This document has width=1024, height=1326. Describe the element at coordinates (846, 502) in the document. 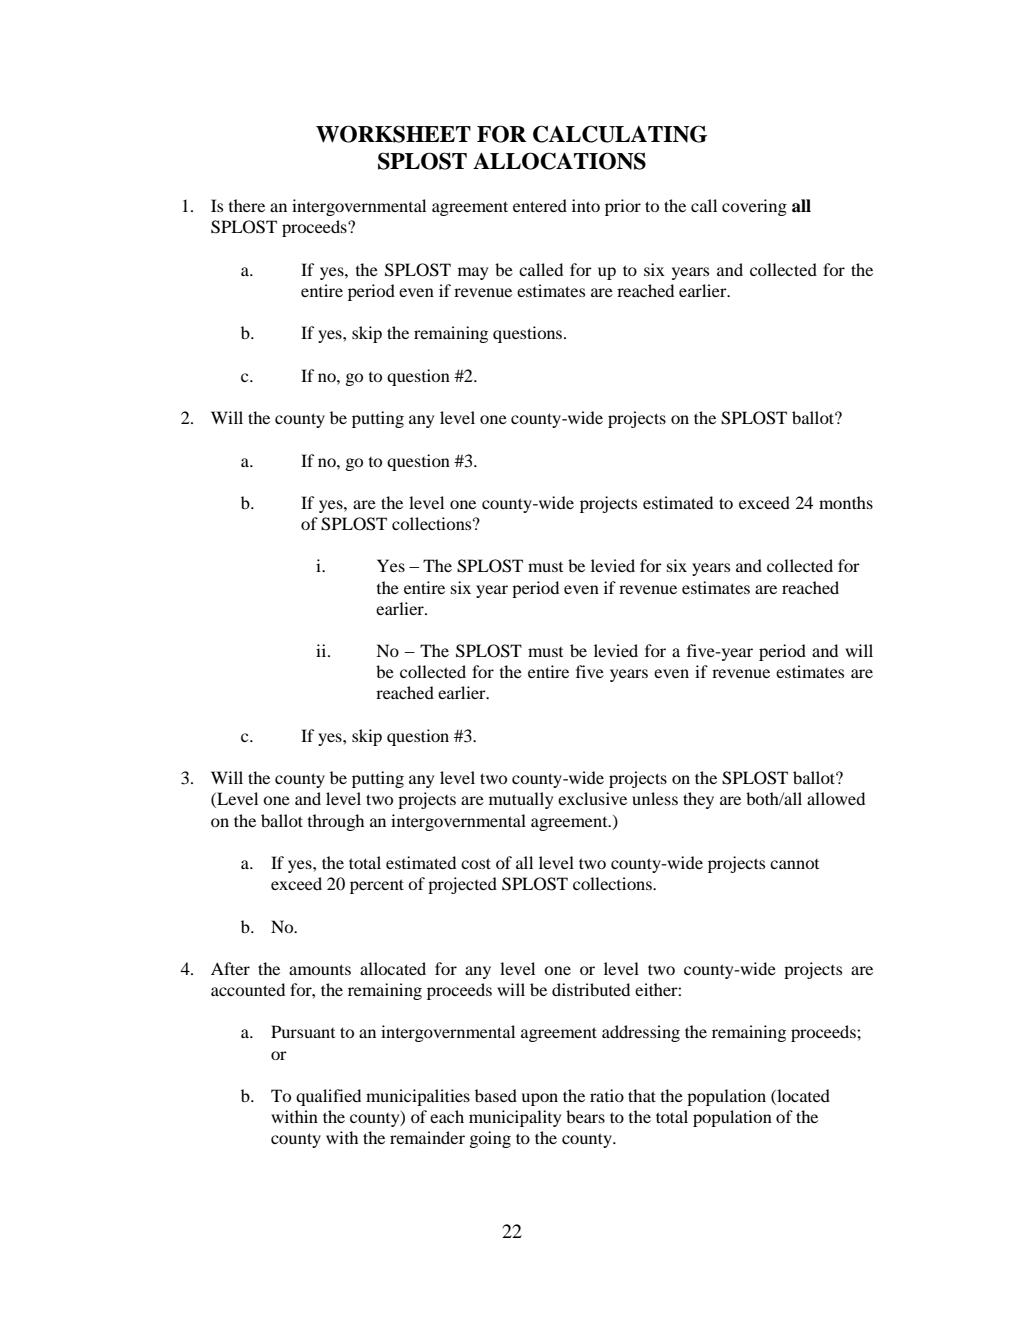

I see `months` at that location.
